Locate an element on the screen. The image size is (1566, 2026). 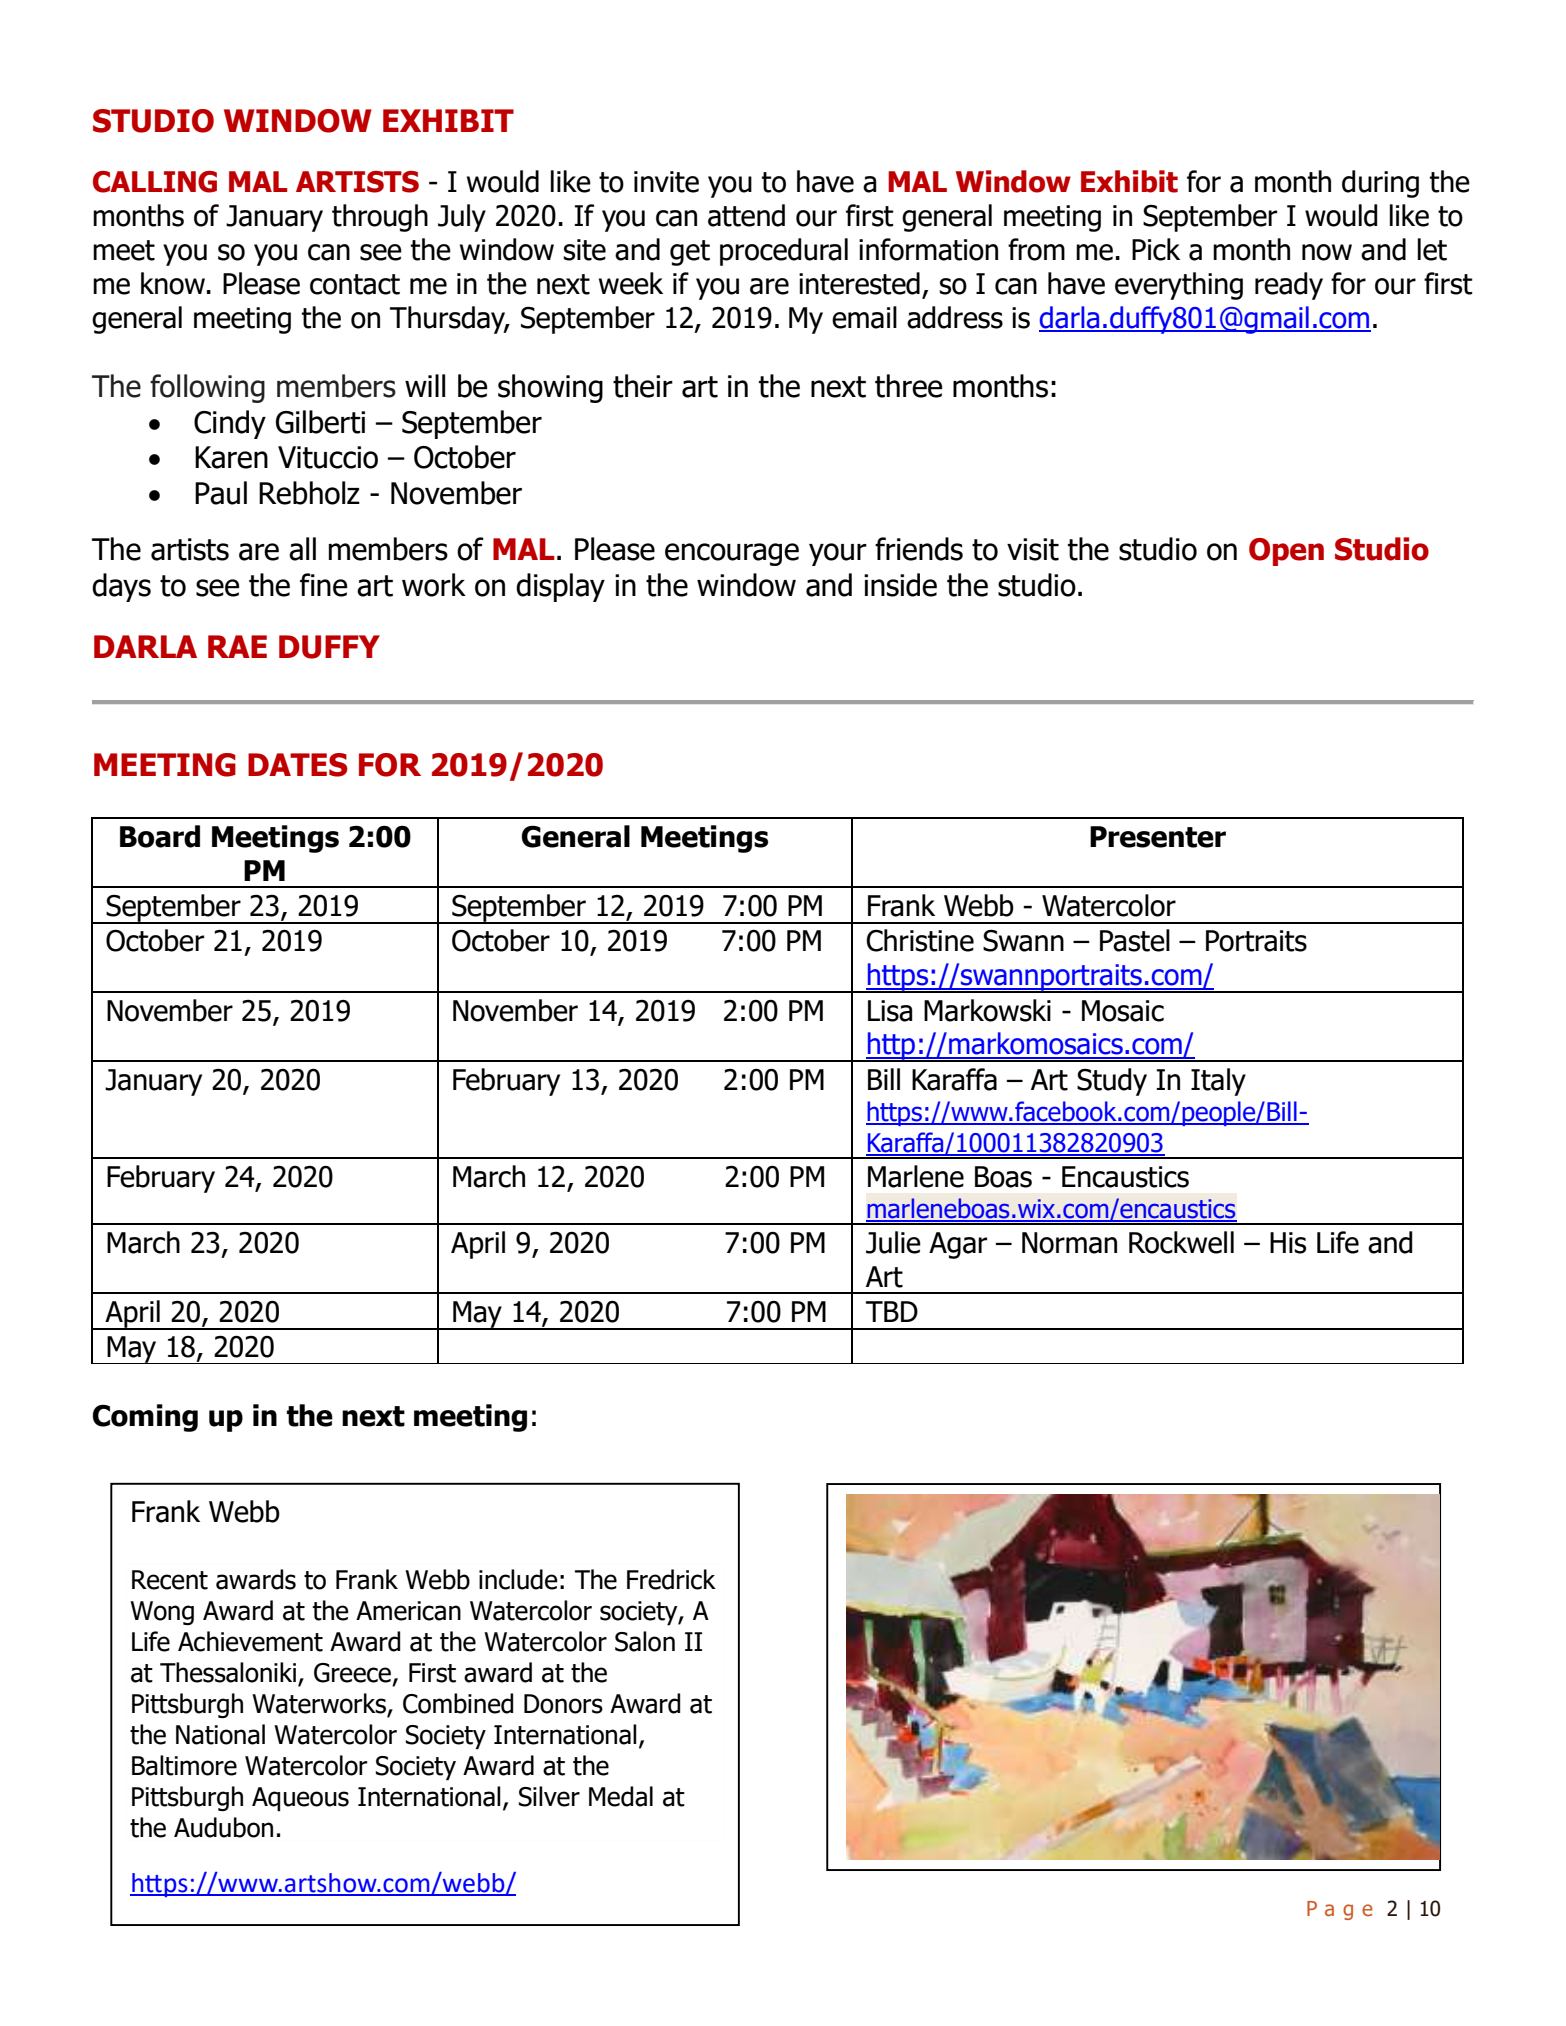
fine is located at coordinates (324, 585).
